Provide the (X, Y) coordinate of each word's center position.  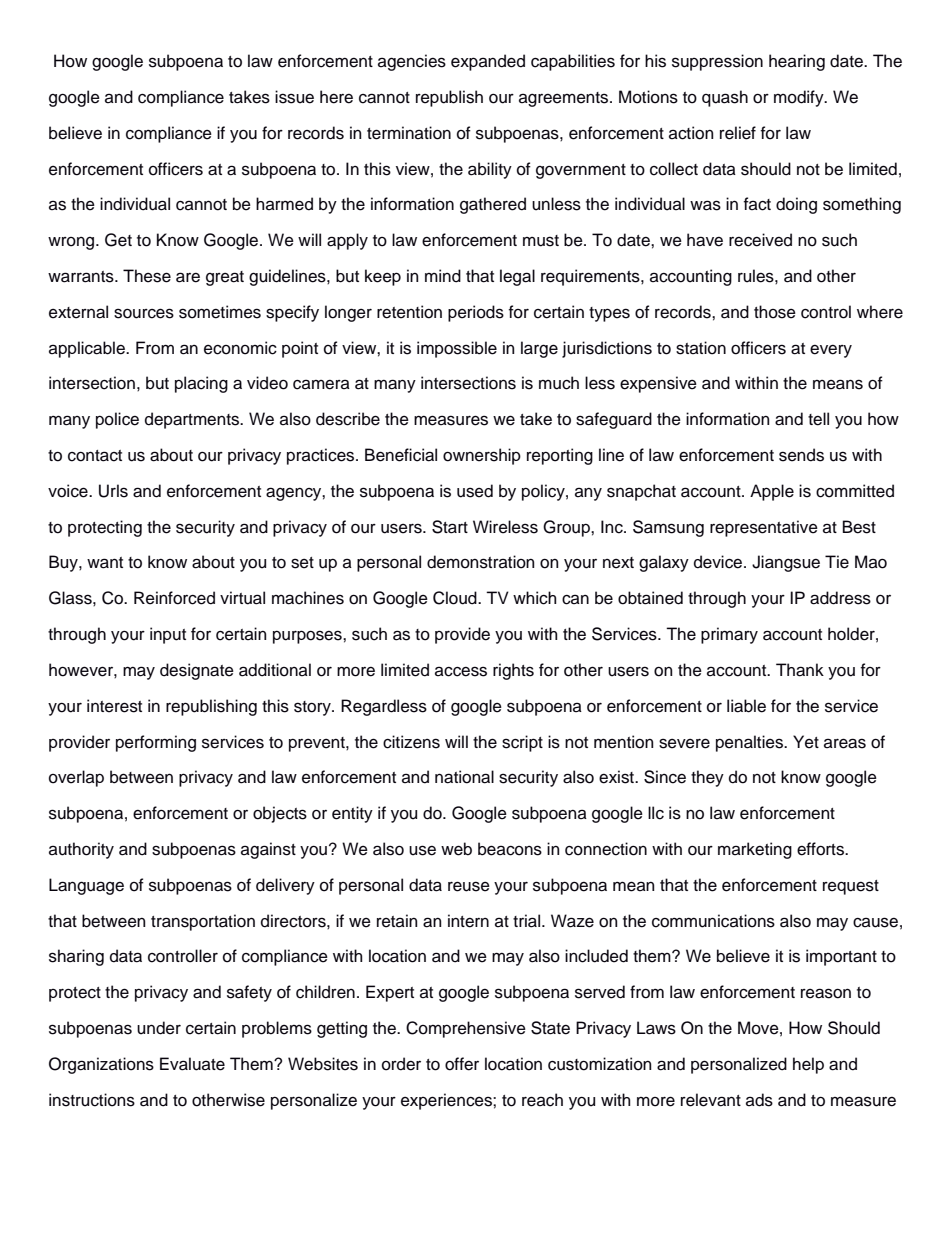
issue (294, 97)
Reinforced (174, 598)
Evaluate (192, 1064)
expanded (488, 62)
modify (800, 98)
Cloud (456, 598)
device (719, 562)
